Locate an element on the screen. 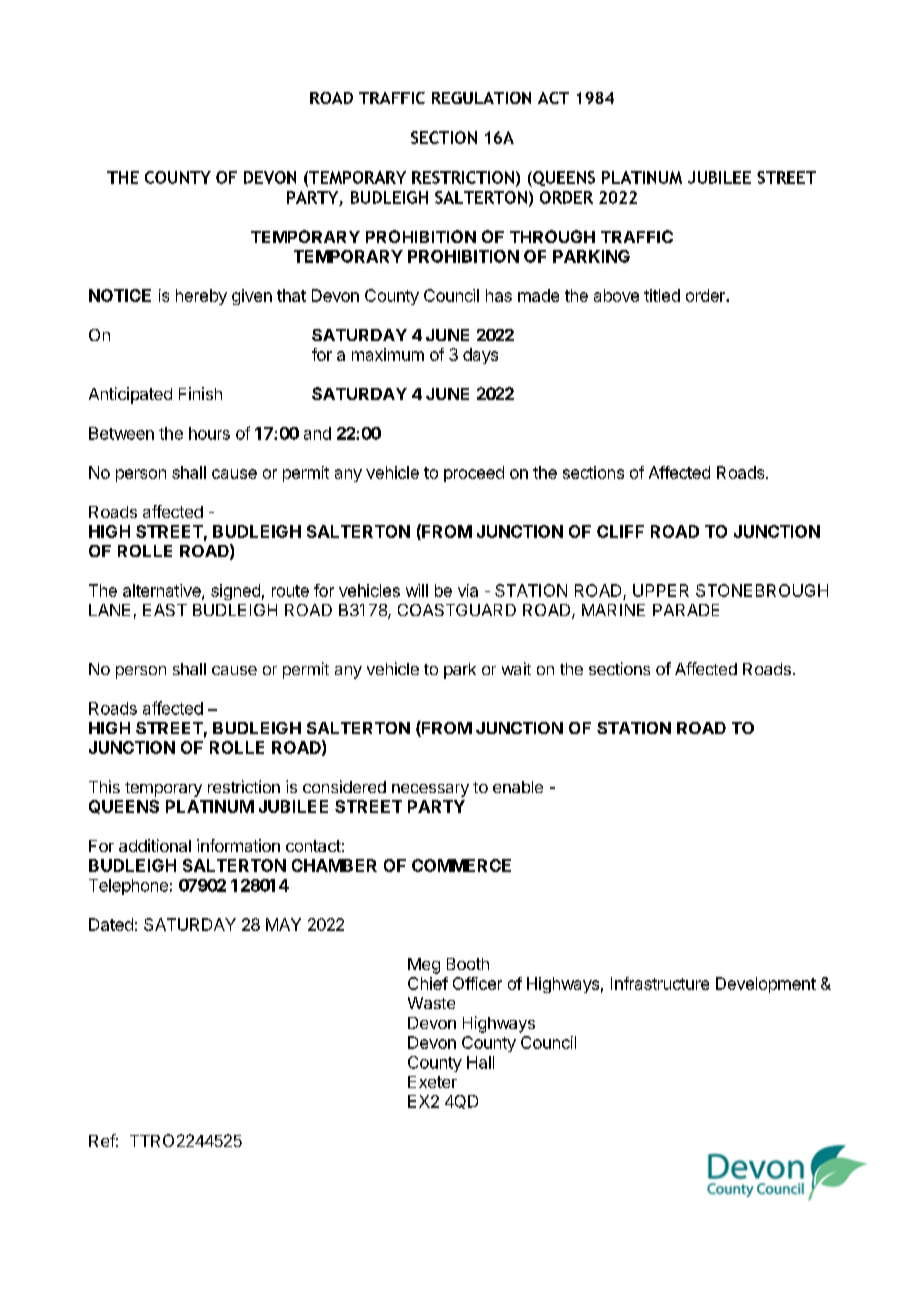  hereby is located at coordinates (201, 297).
